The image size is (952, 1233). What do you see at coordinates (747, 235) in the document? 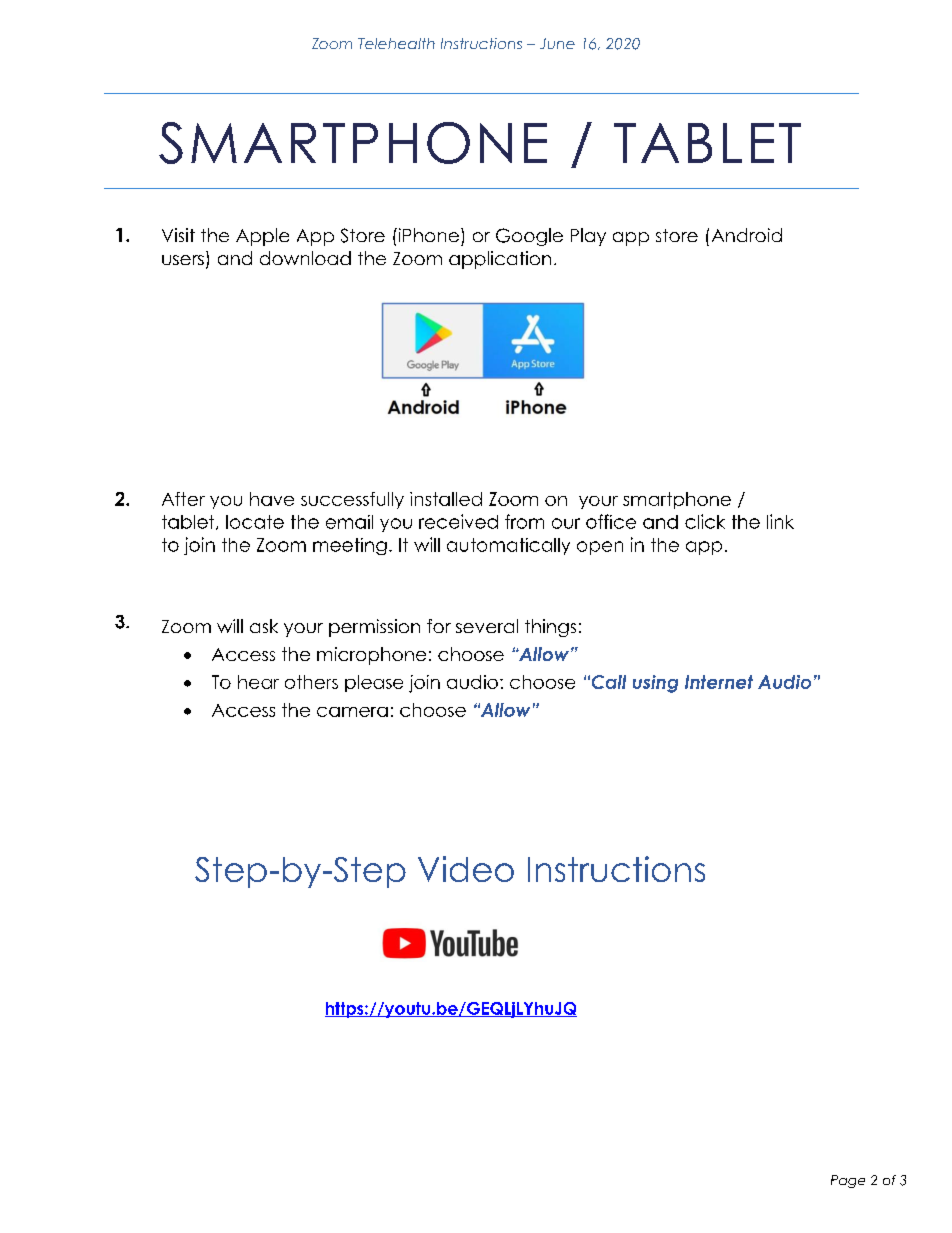
I see `Android` at bounding box center [747, 235].
